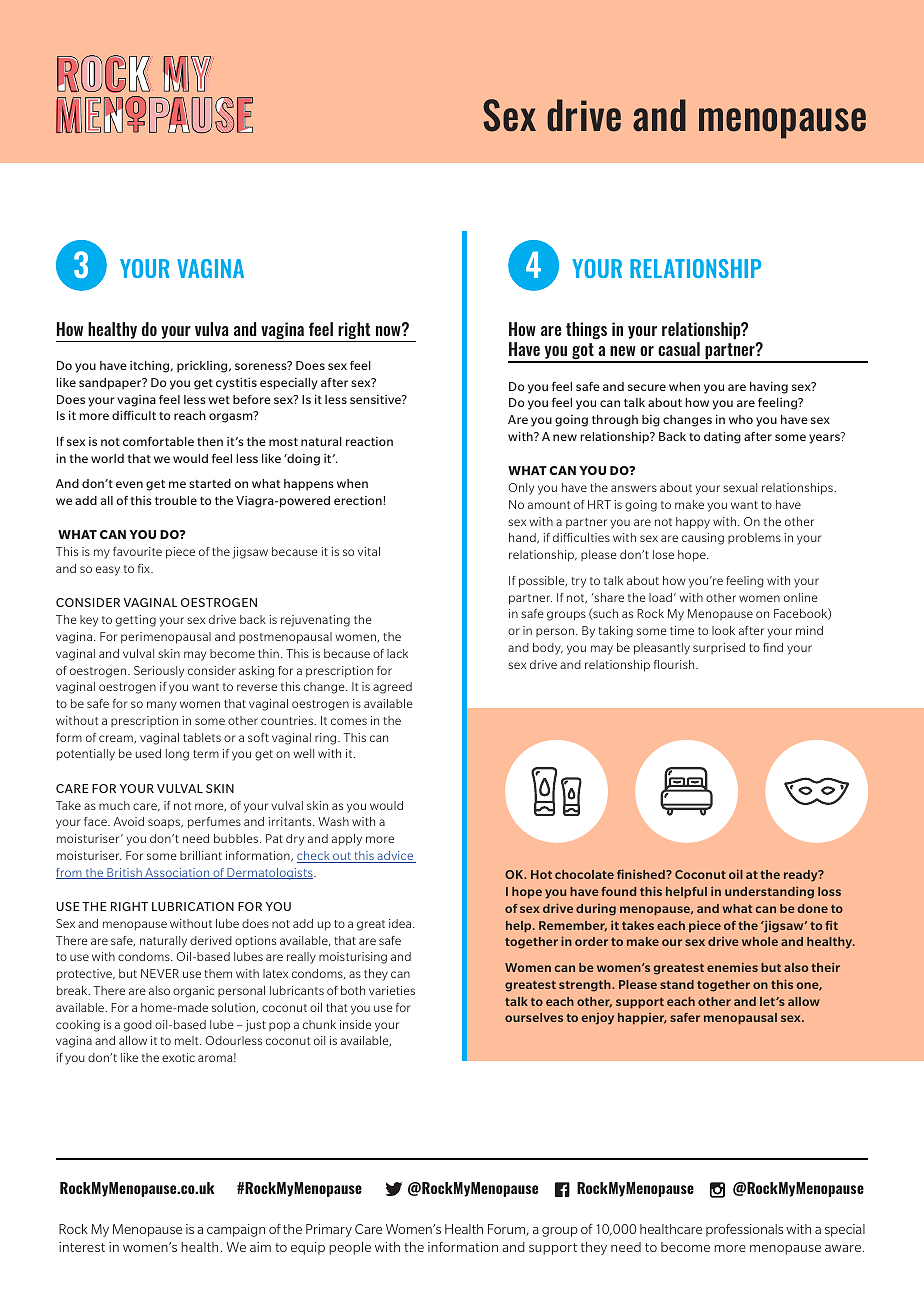  What do you see at coordinates (376, 399) in the screenshot?
I see `sensitive` at bounding box center [376, 399].
